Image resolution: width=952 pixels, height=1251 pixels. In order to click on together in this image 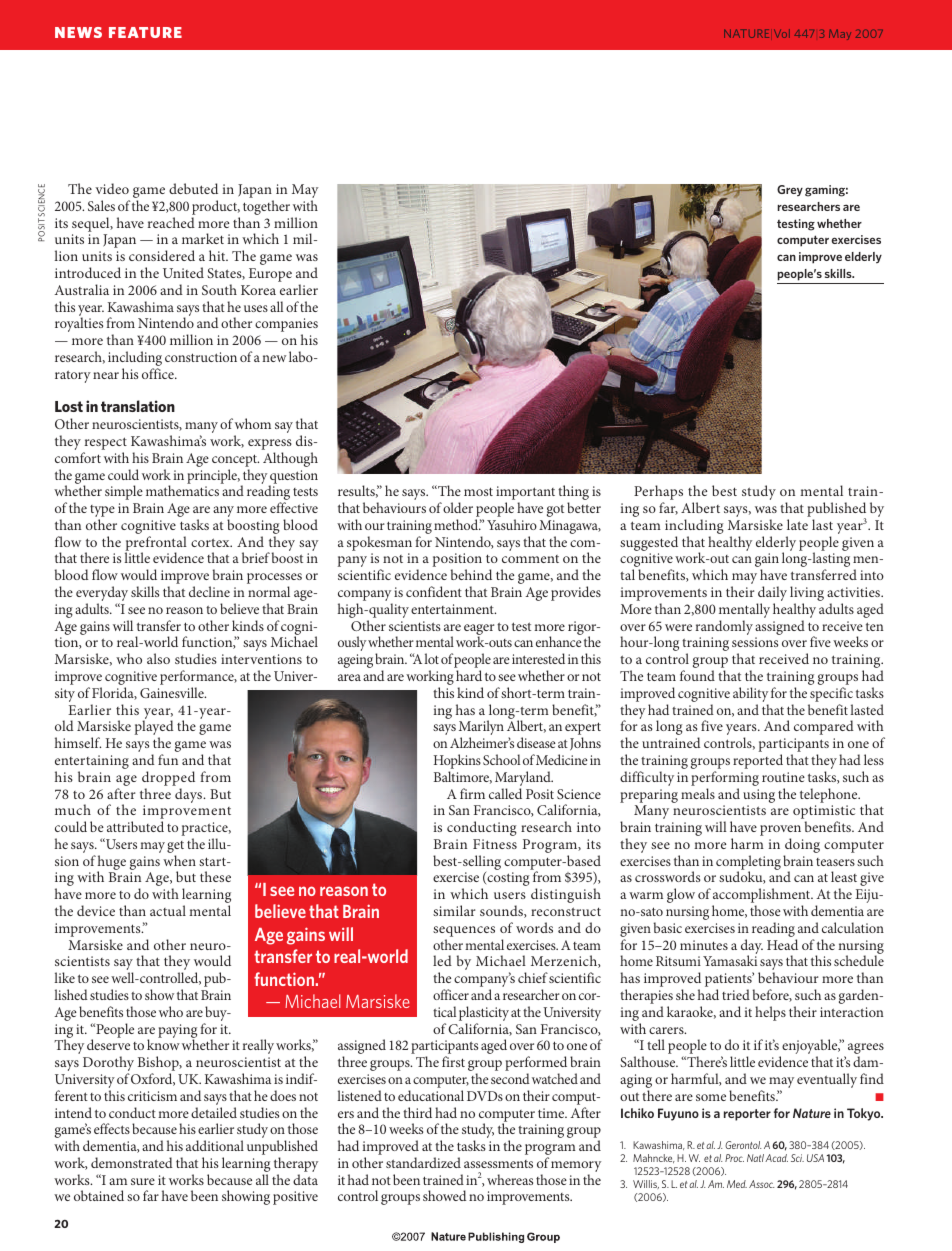, I will do `click(267, 209)`.
